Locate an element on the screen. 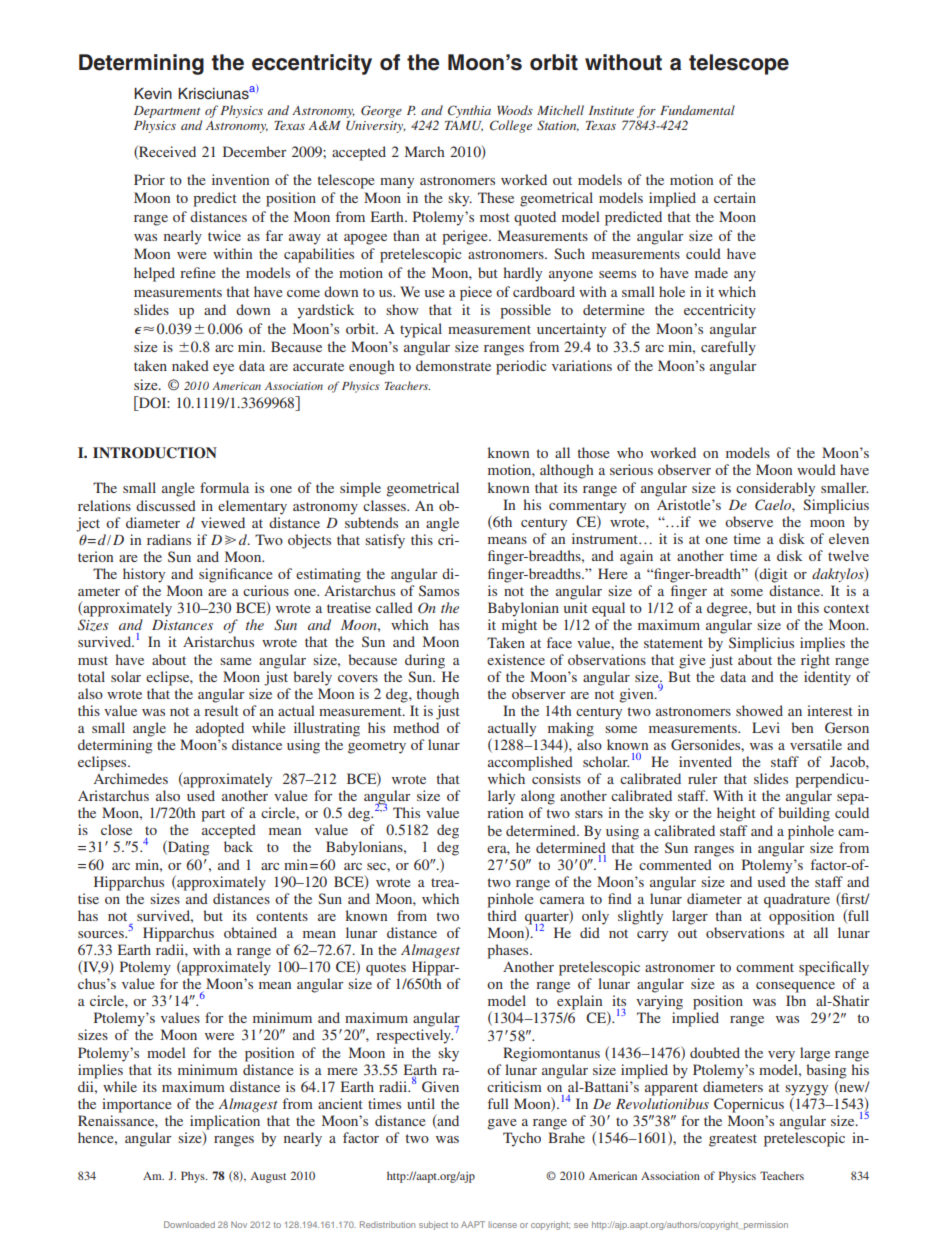 This screenshot has width=952, height=1233. Fundamental is located at coordinates (697, 110).
